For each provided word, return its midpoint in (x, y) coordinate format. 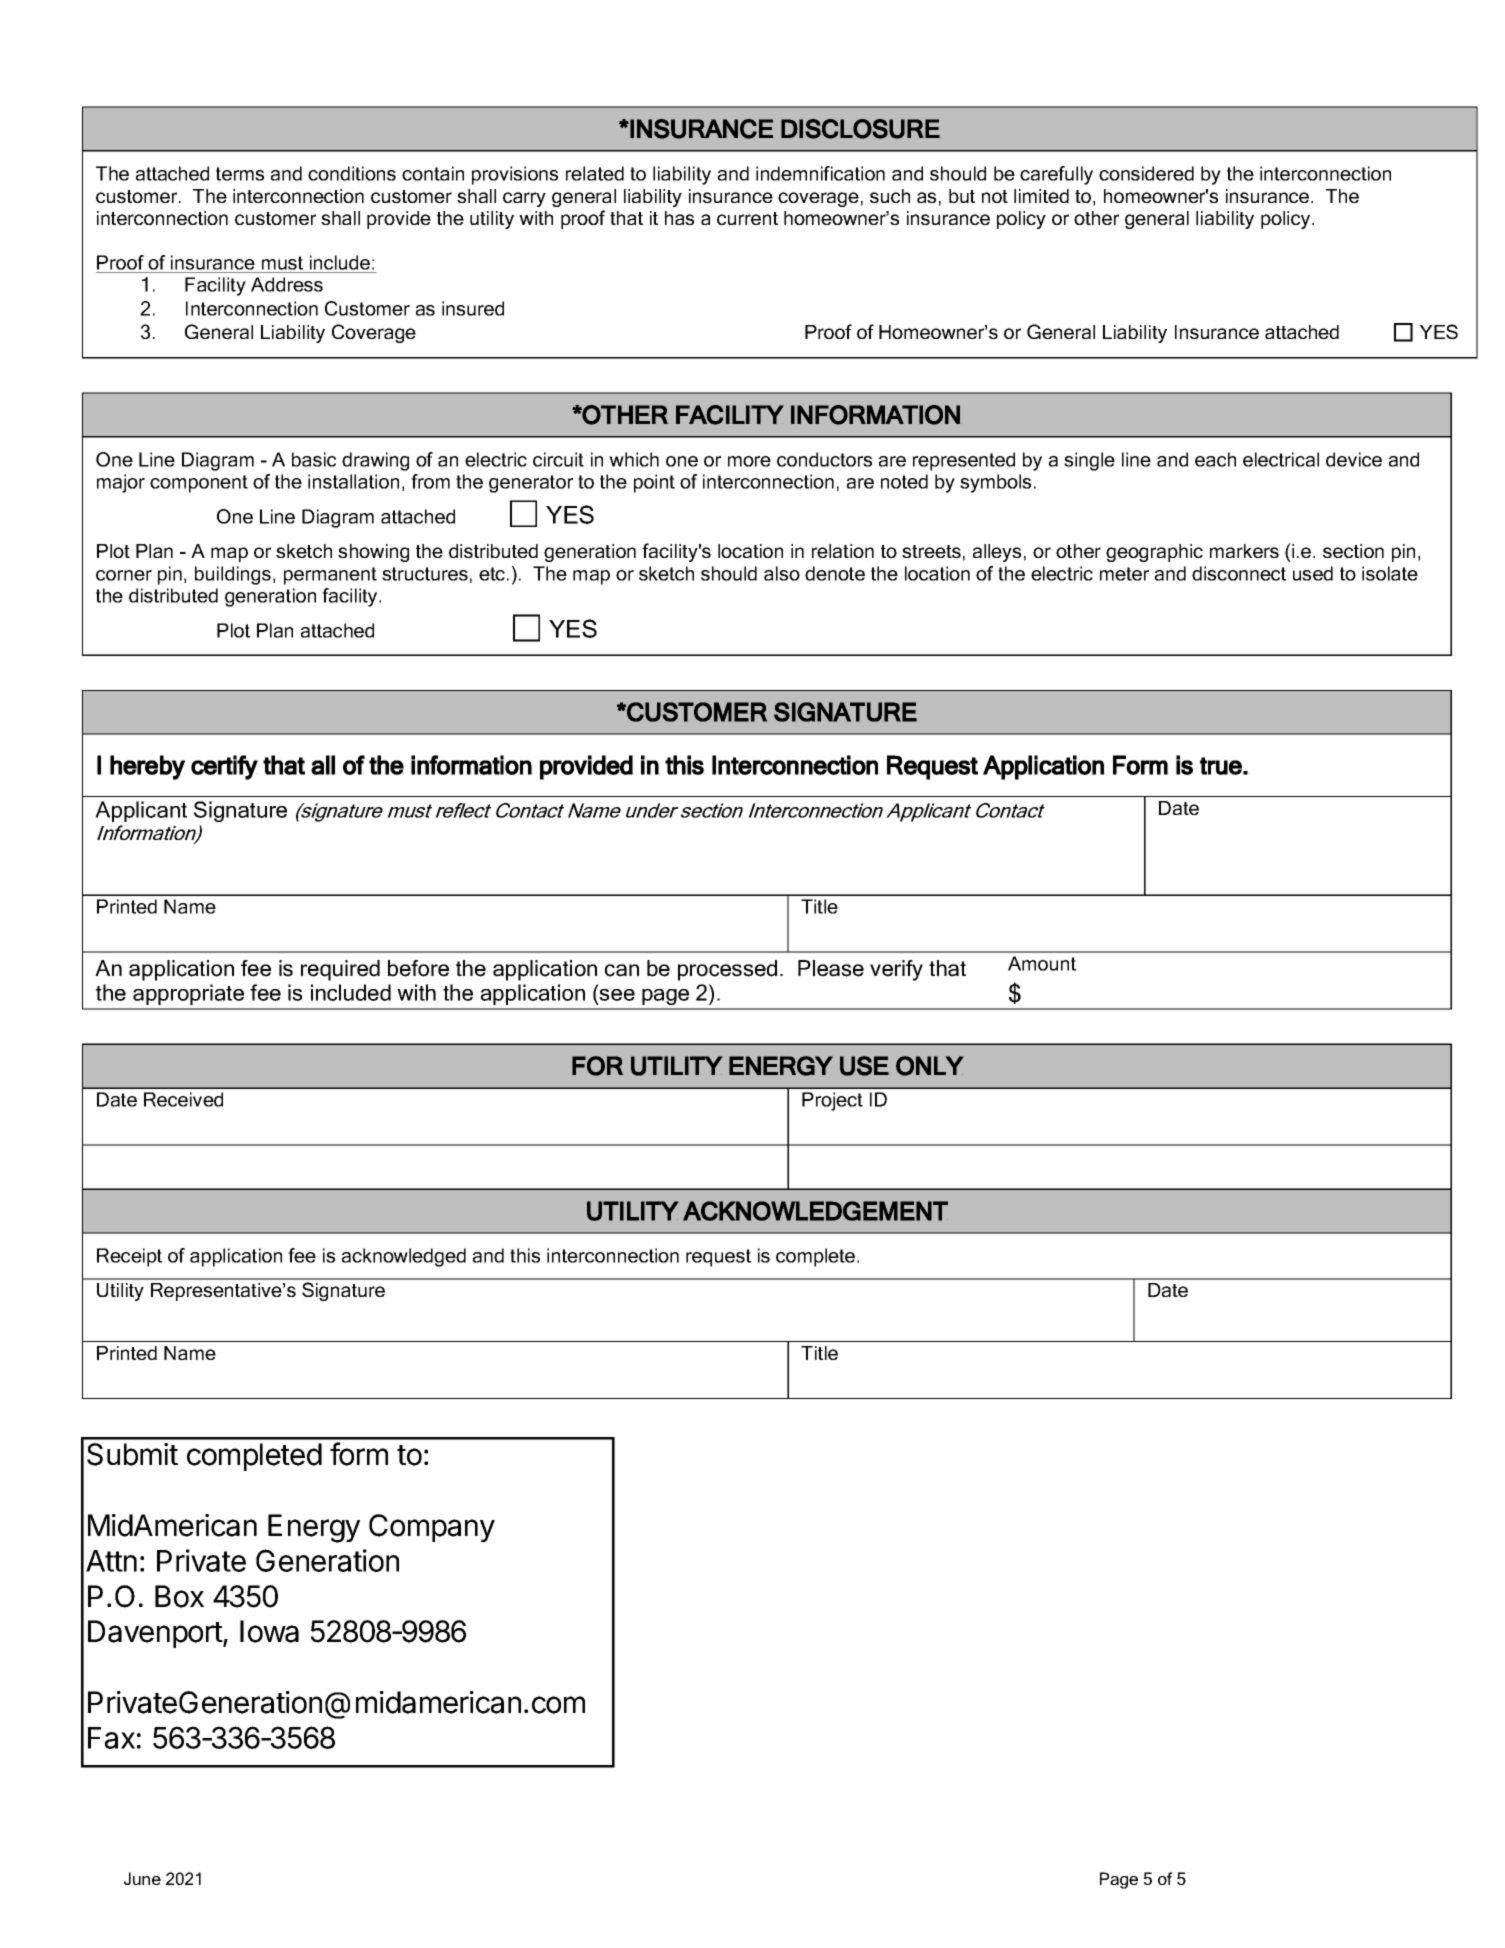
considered (1146, 173)
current (747, 218)
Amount (1042, 963)
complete (817, 1257)
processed (727, 970)
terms (240, 174)
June (142, 1878)
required (340, 970)
